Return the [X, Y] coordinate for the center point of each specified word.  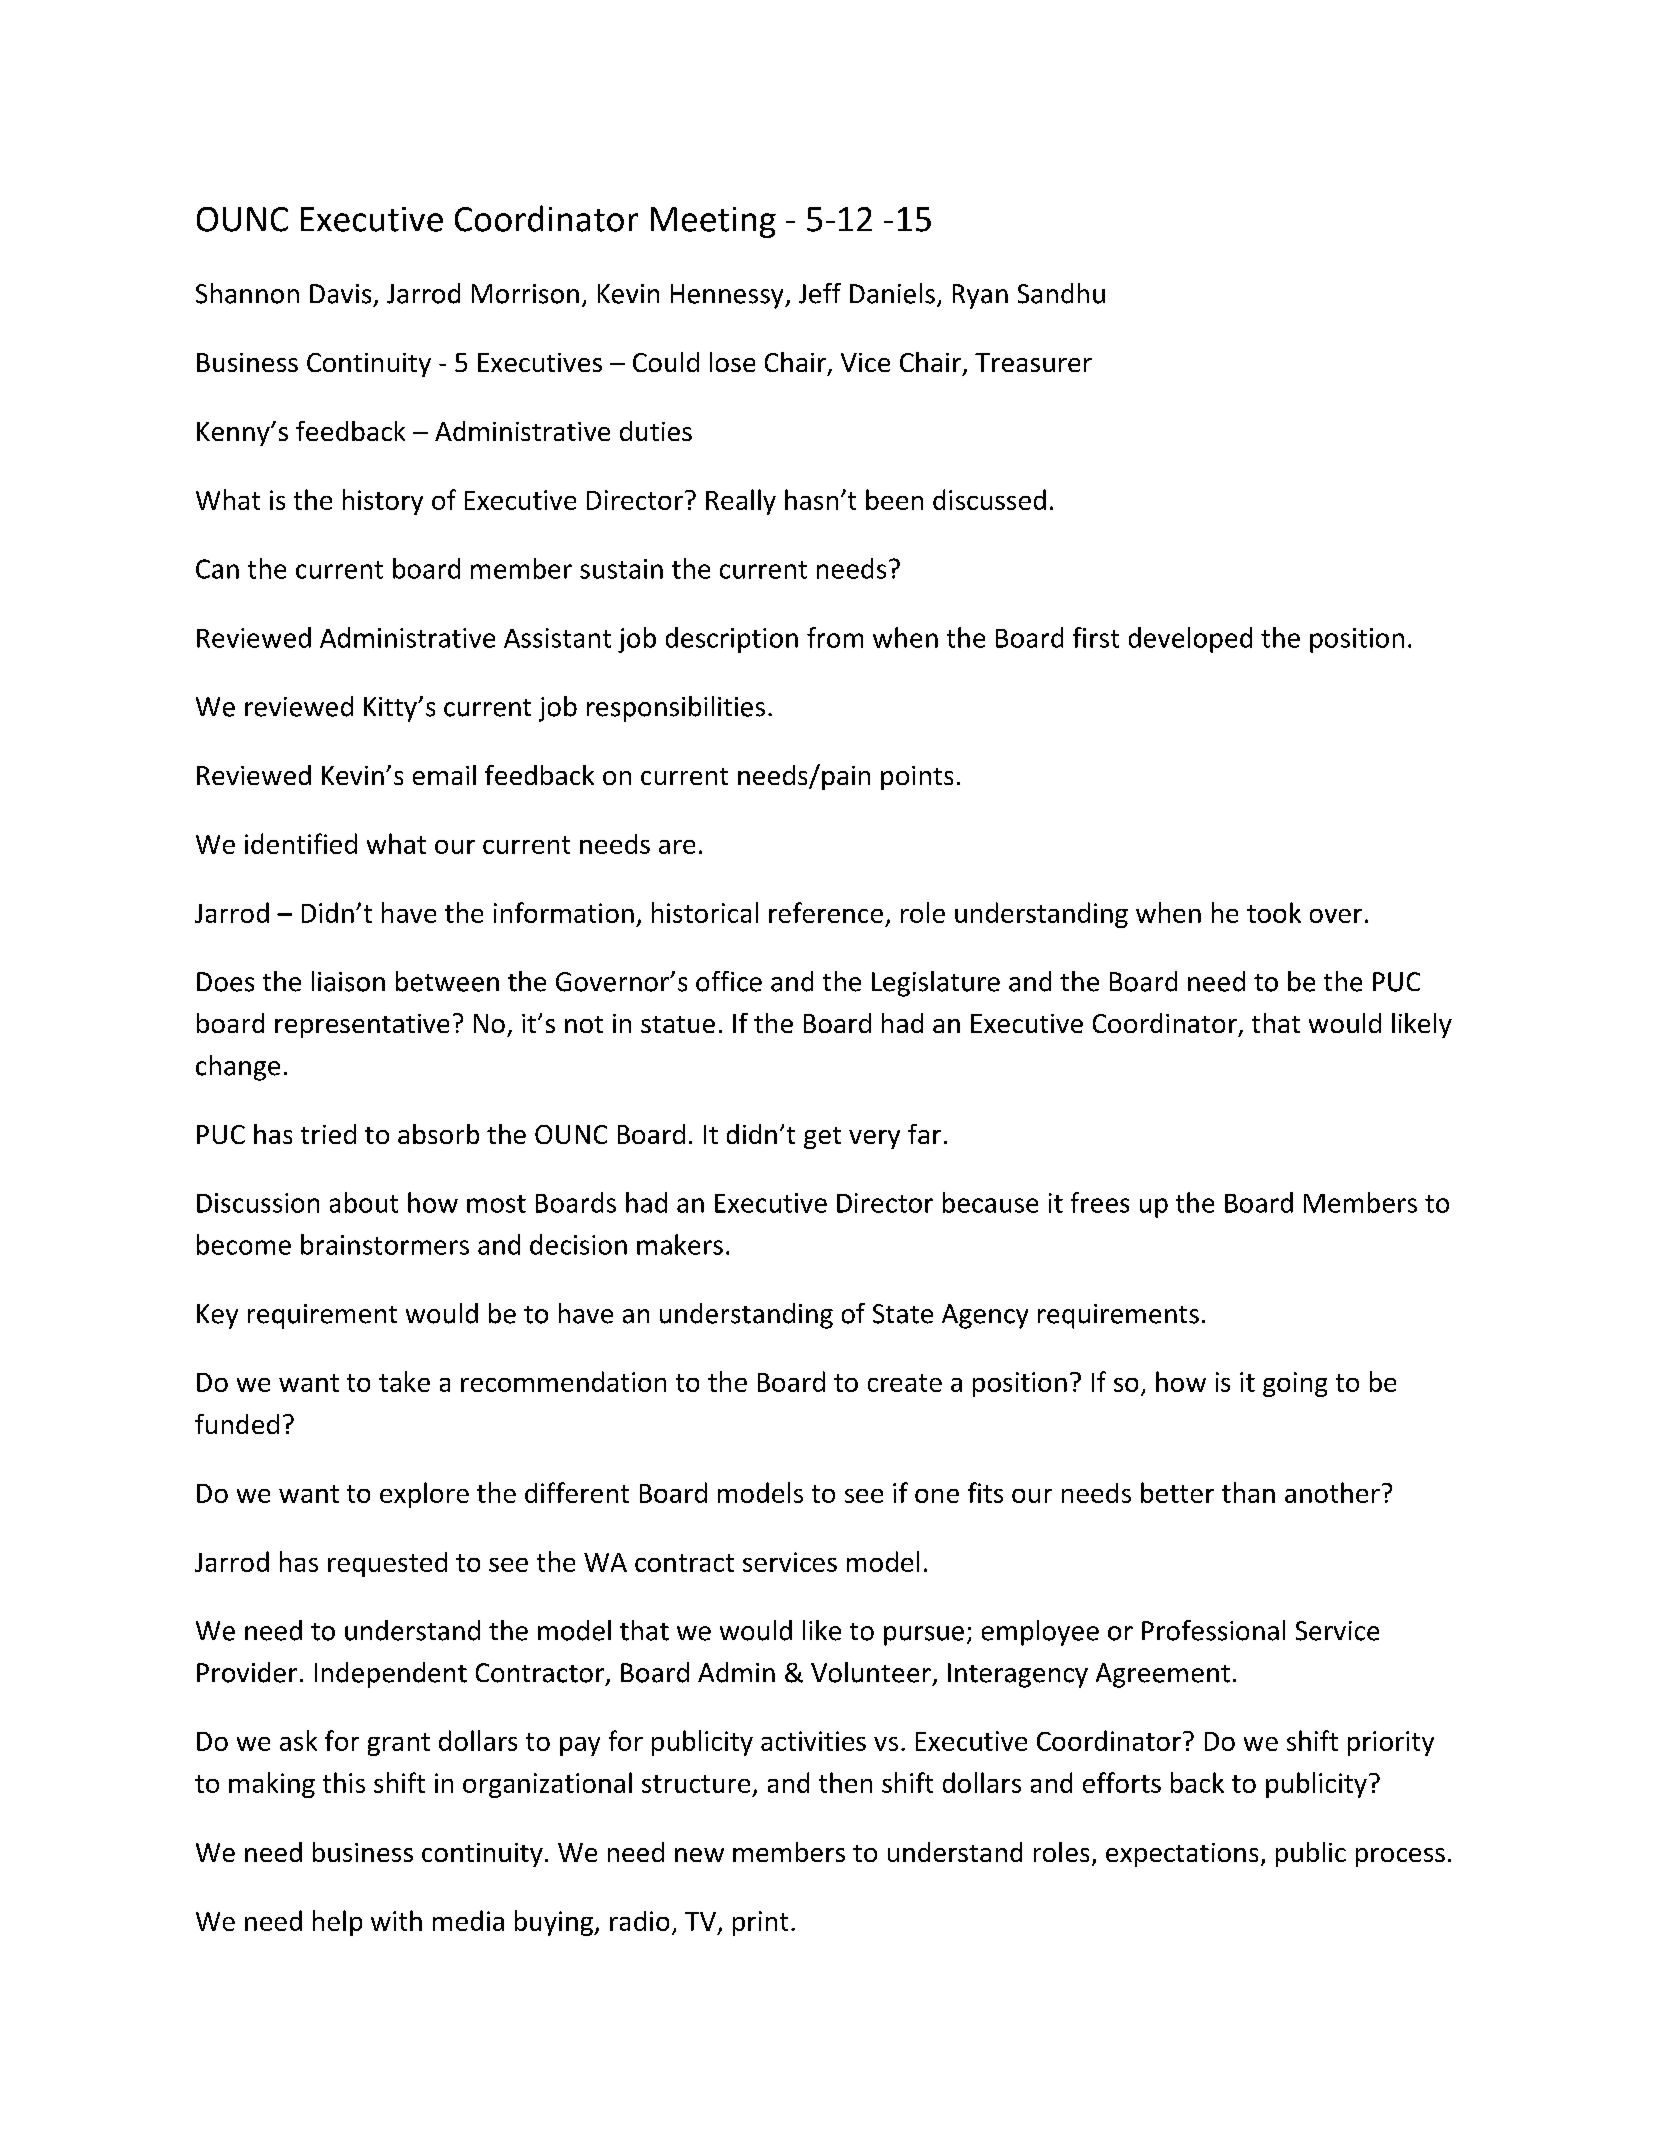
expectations [1182, 1855]
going [1295, 1384]
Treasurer [1033, 362]
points [917, 778]
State [903, 1314]
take [404, 1381]
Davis [340, 294]
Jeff [820, 293]
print [760, 1923]
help [337, 1923]
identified [301, 843]
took [1274, 912]
